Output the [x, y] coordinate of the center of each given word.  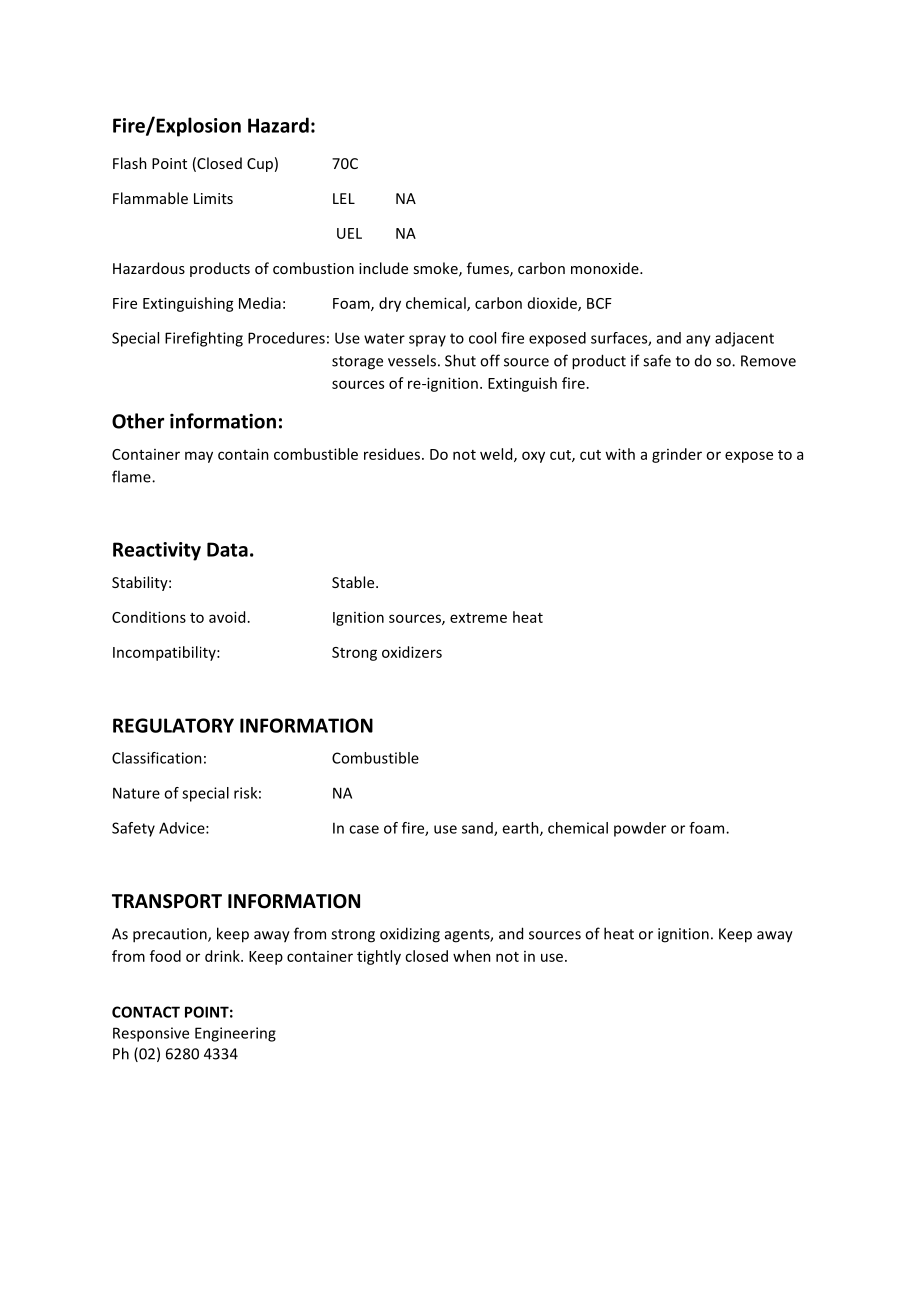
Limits [213, 198]
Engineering [235, 1034]
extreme [478, 618]
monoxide [606, 268]
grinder [677, 455]
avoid [227, 617]
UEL [349, 233]
